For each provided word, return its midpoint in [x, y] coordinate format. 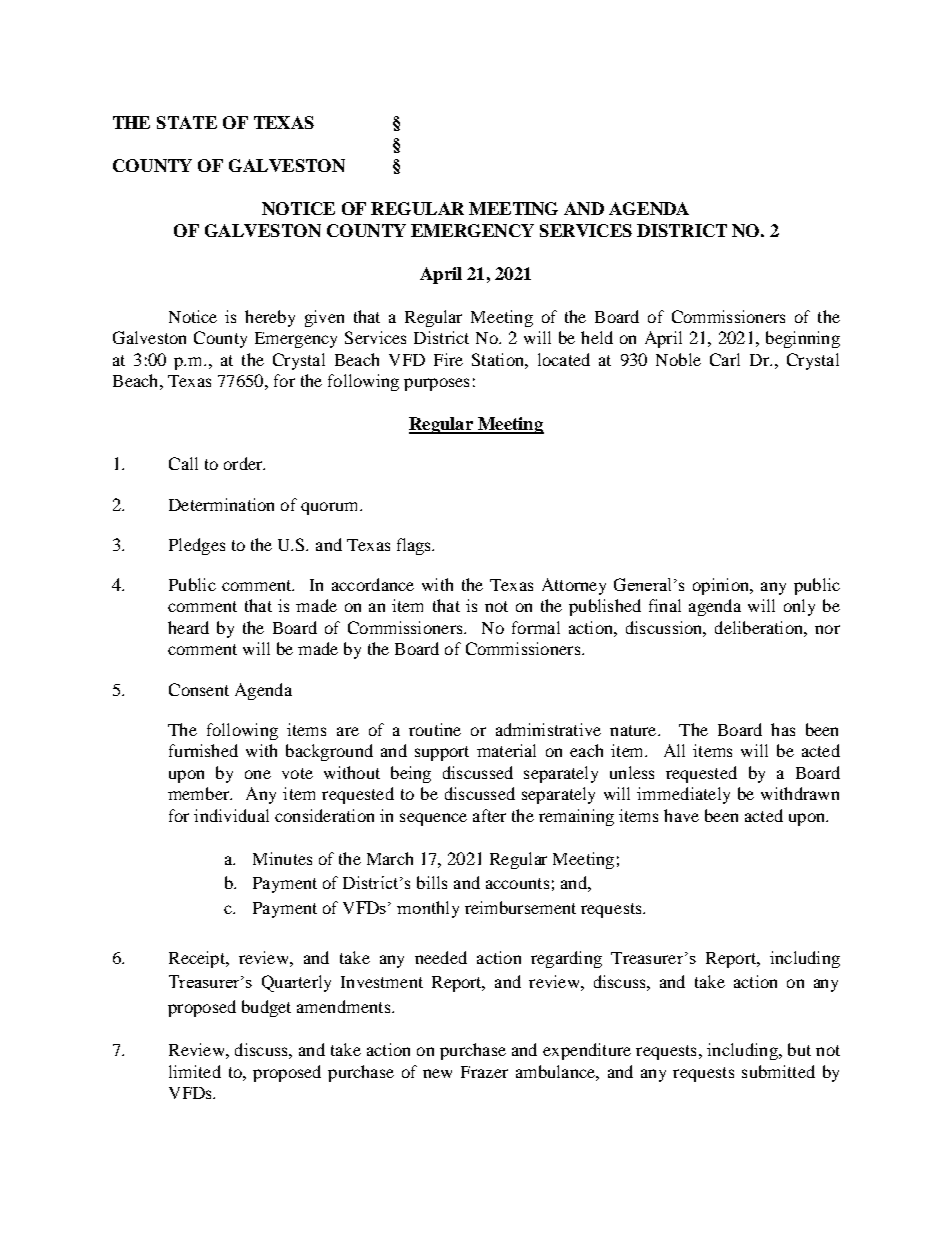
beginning [803, 339]
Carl [725, 359]
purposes [436, 384]
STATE [187, 122]
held [597, 337]
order [244, 463]
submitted [778, 1071]
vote [297, 773]
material [506, 750]
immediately [683, 795]
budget [266, 1008]
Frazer [484, 1072]
